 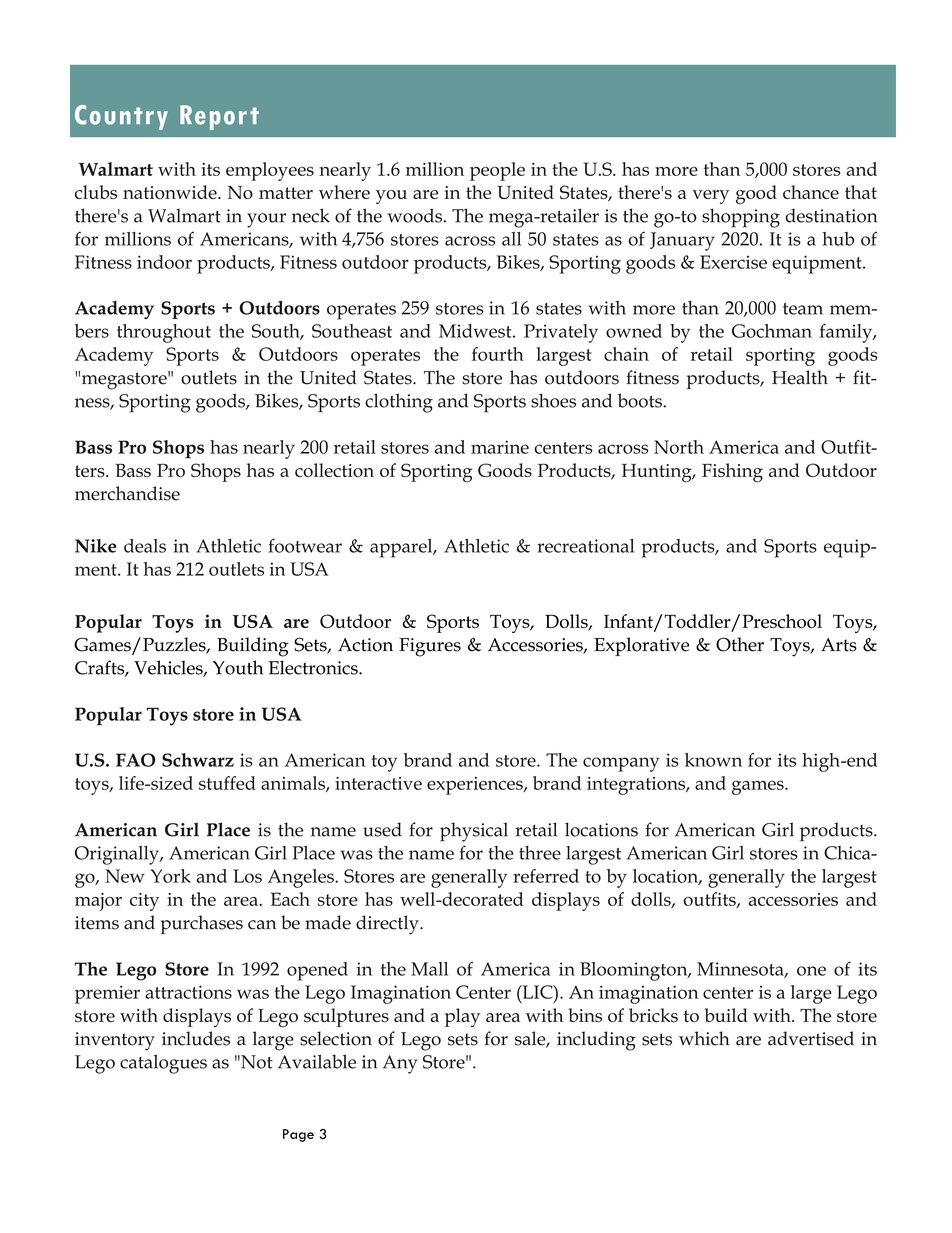 What do you see at coordinates (811, 192) in the page?
I see `chance` at bounding box center [811, 192].
